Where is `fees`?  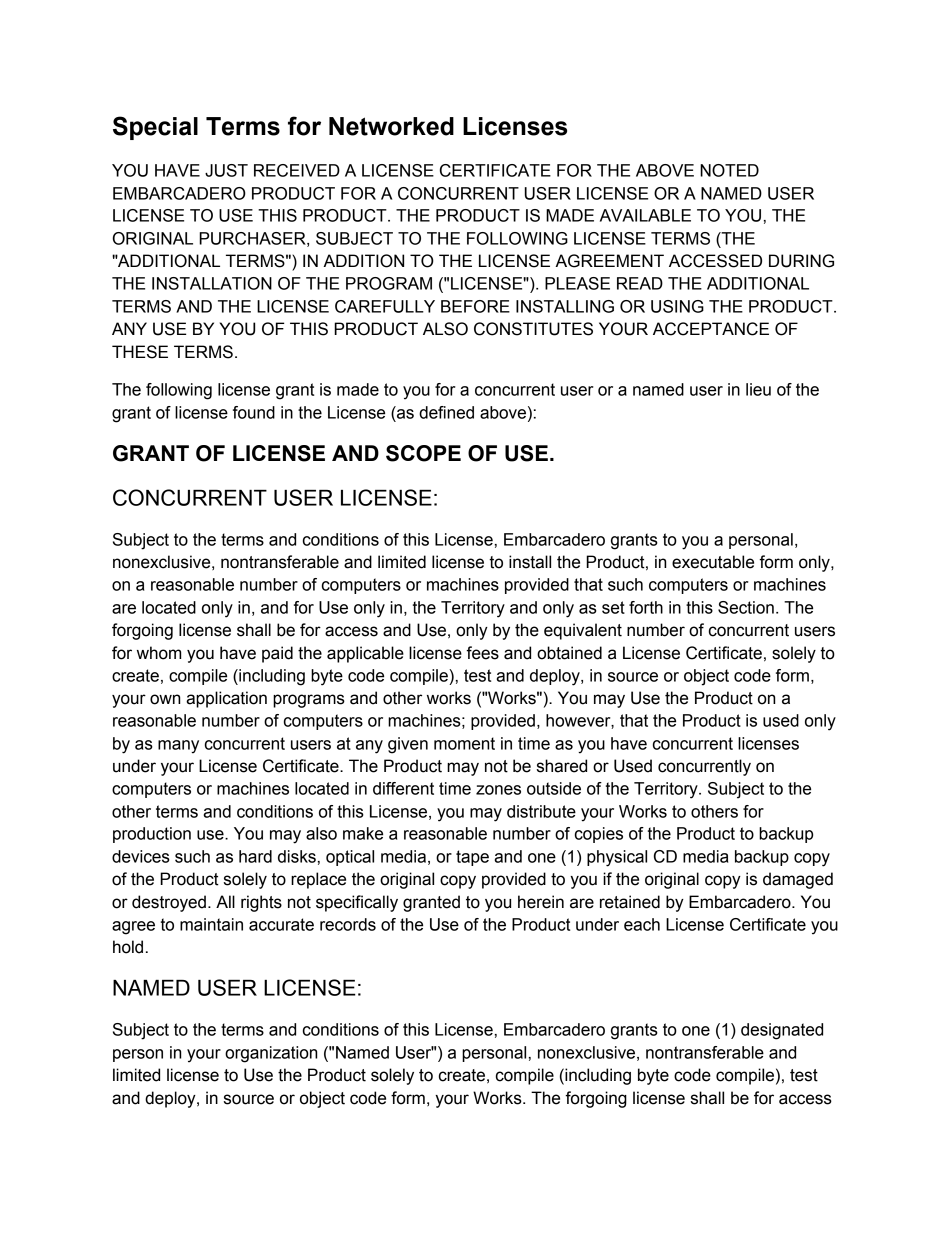 fees is located at coordinates (482, 653).
